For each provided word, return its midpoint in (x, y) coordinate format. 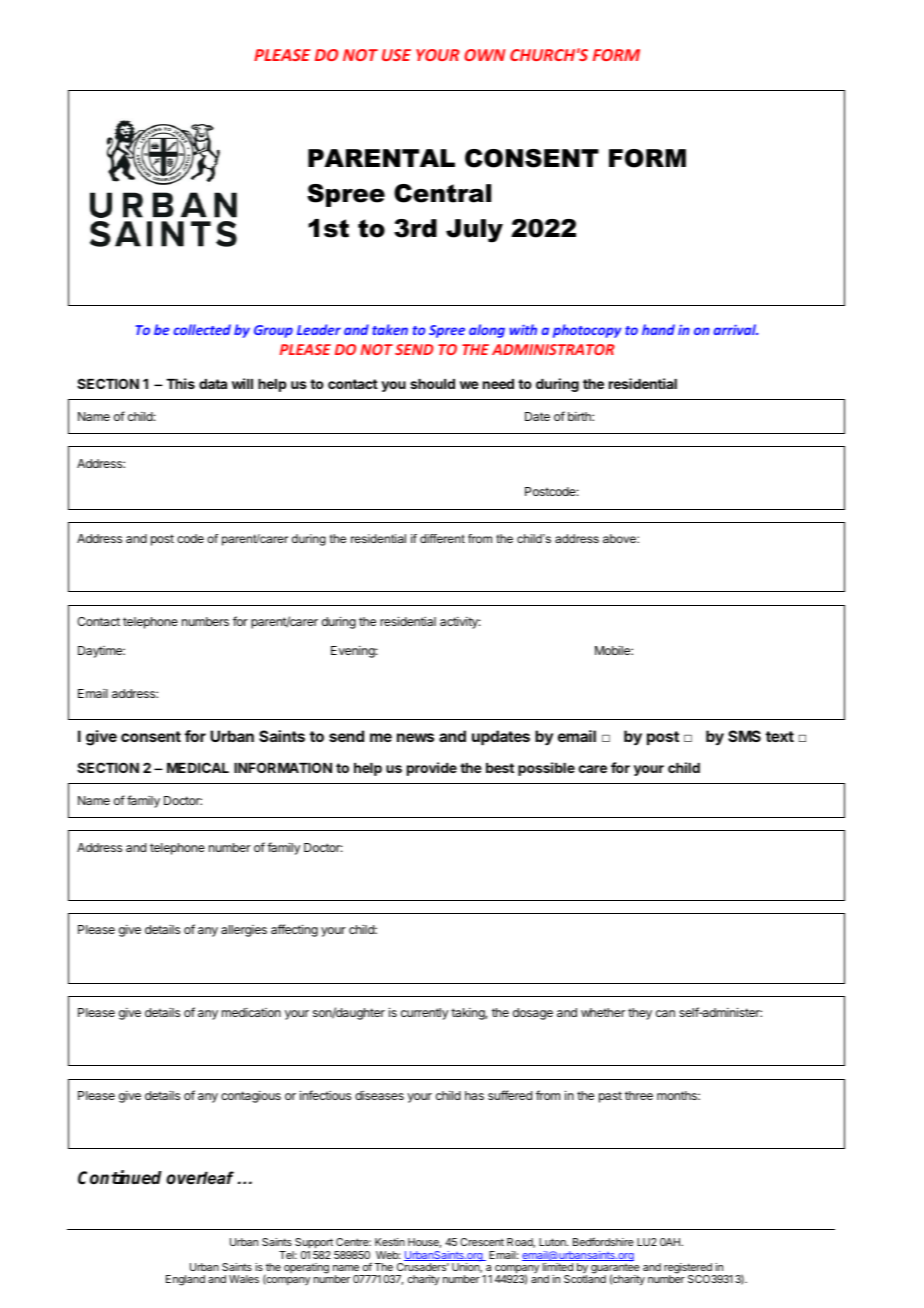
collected (202, 329)
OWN (484, 55)
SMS (744, 736)
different (442, 538)
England (185, 1280)
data (213, 384)
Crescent (482, 1242)
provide (432, 769)
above (620, 538)
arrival (736, 329)
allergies (244, 931)
